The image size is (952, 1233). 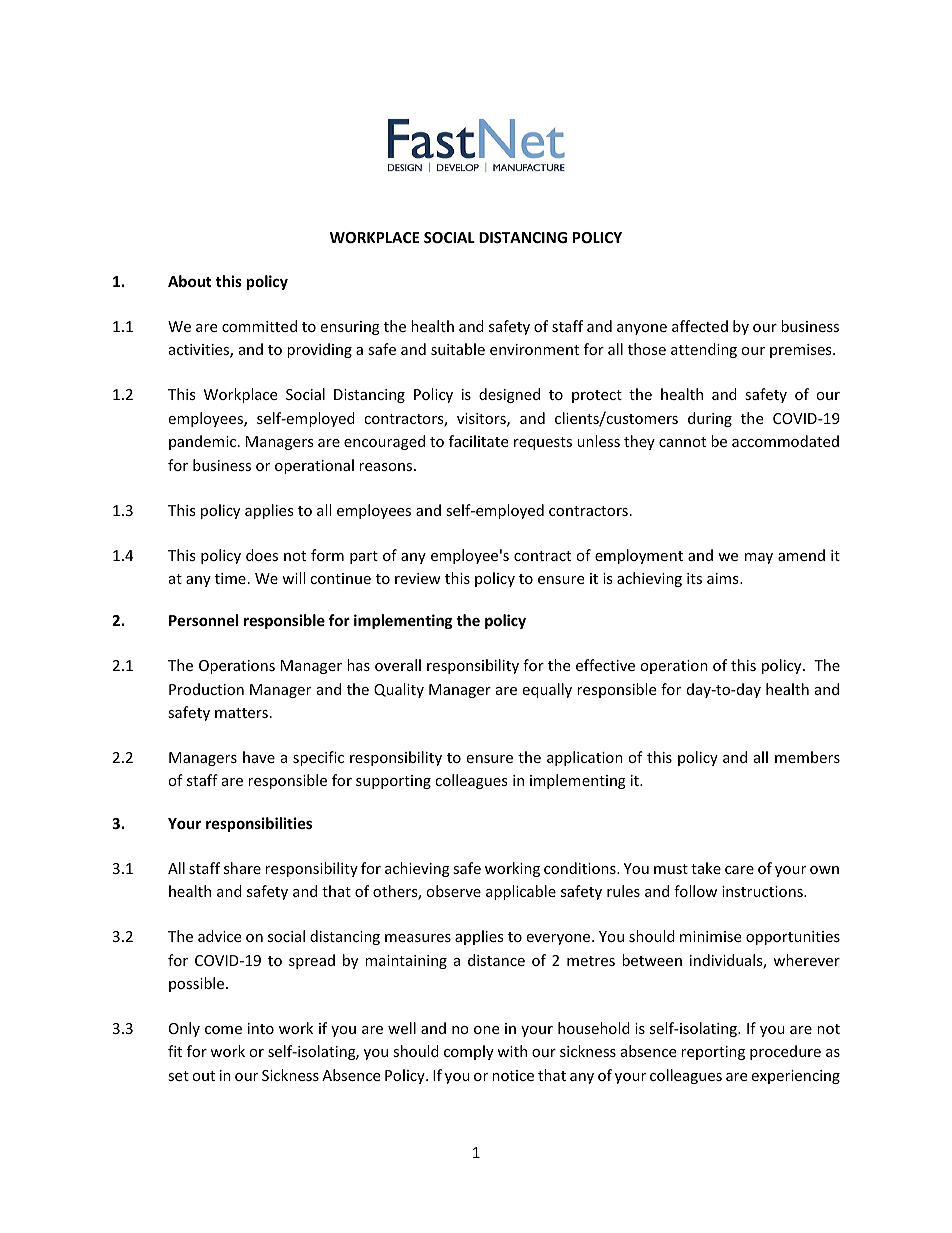 I want to click on members, so click(x=807, y=757).
